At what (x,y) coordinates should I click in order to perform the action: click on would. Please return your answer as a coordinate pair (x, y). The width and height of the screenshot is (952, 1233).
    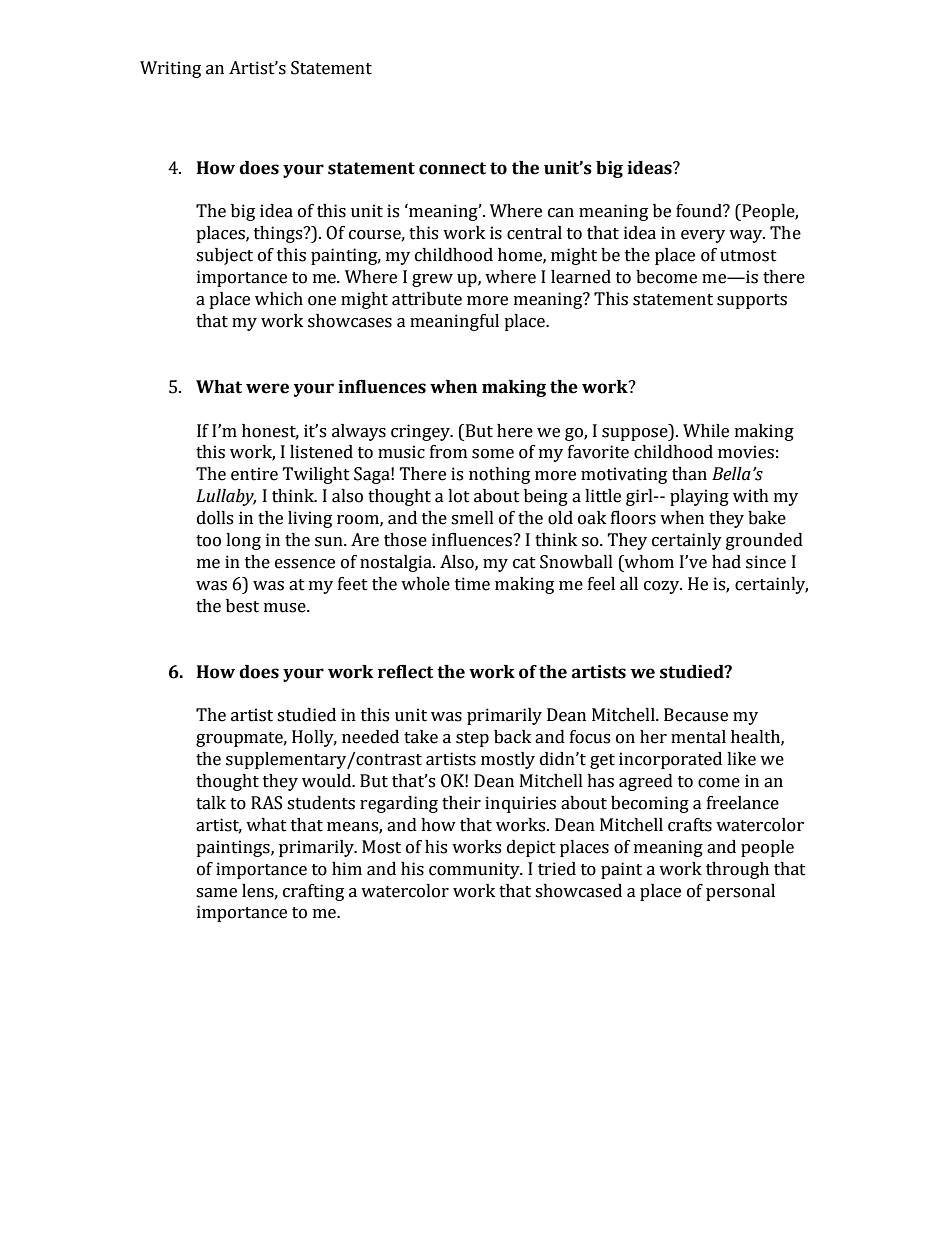
    Looking at the image, I should click on (328, 781).
